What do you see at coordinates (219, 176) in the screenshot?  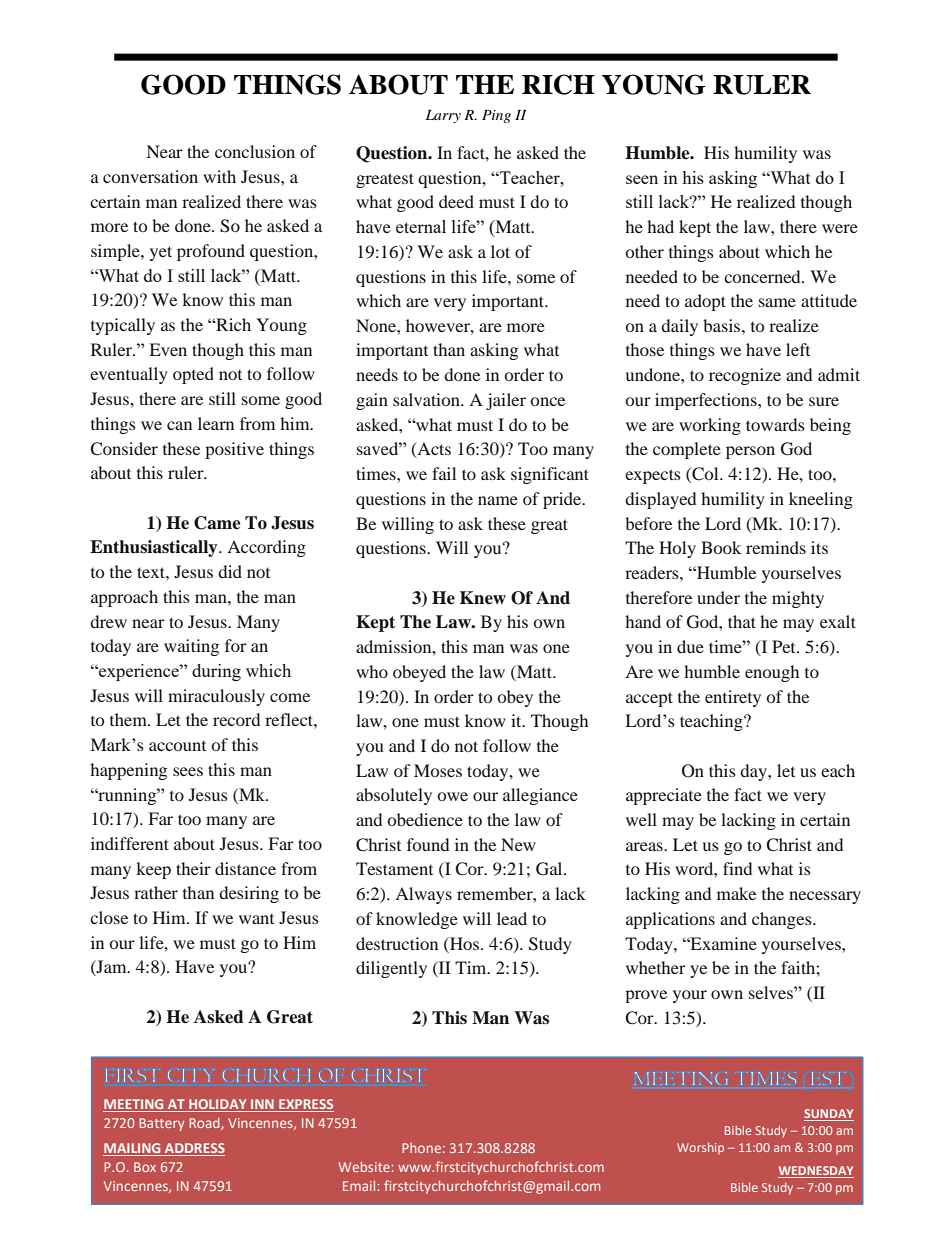 I see `with` at bounding box center [219, 176].
